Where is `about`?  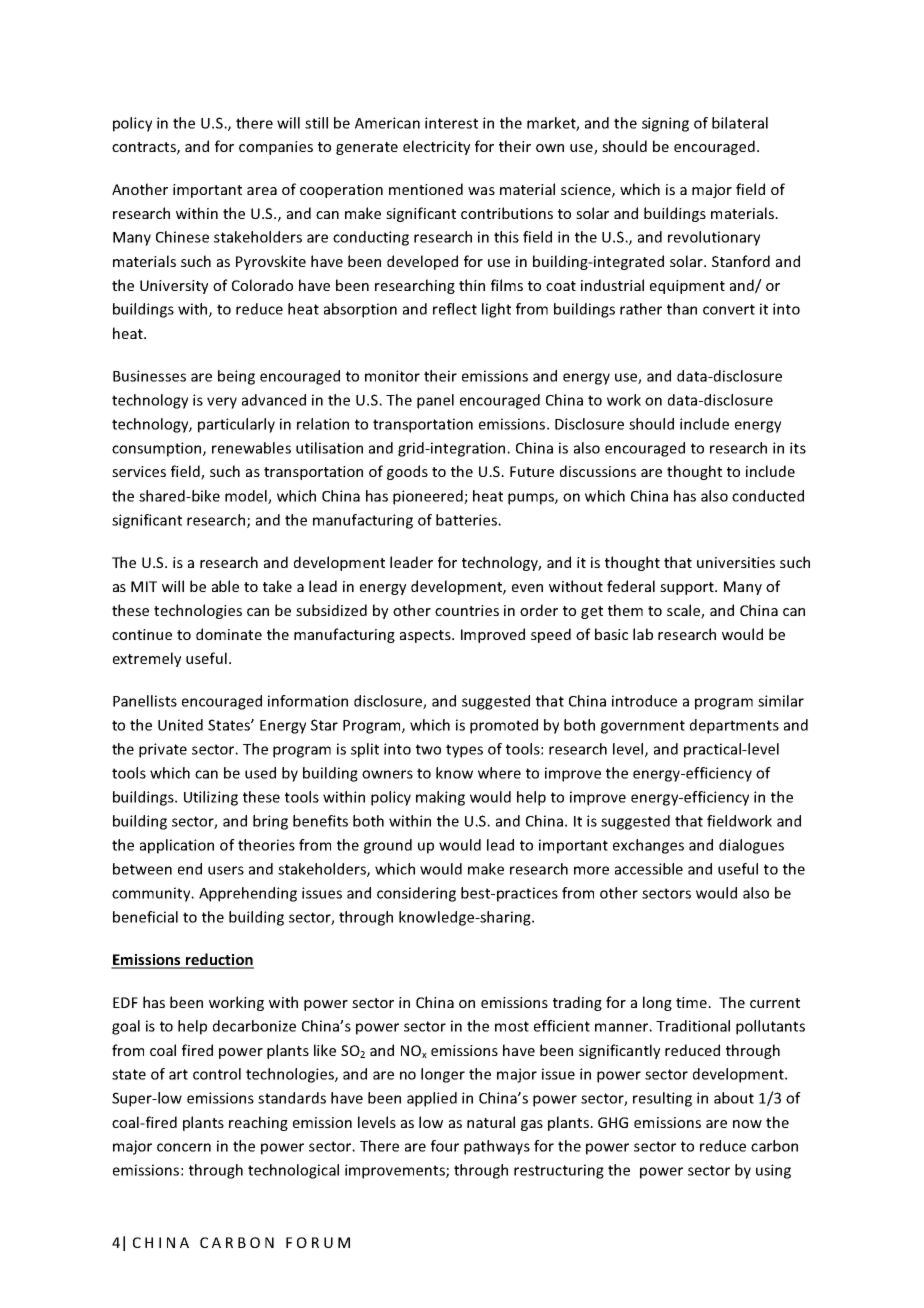 about is located at coordinates (734, 1098).
